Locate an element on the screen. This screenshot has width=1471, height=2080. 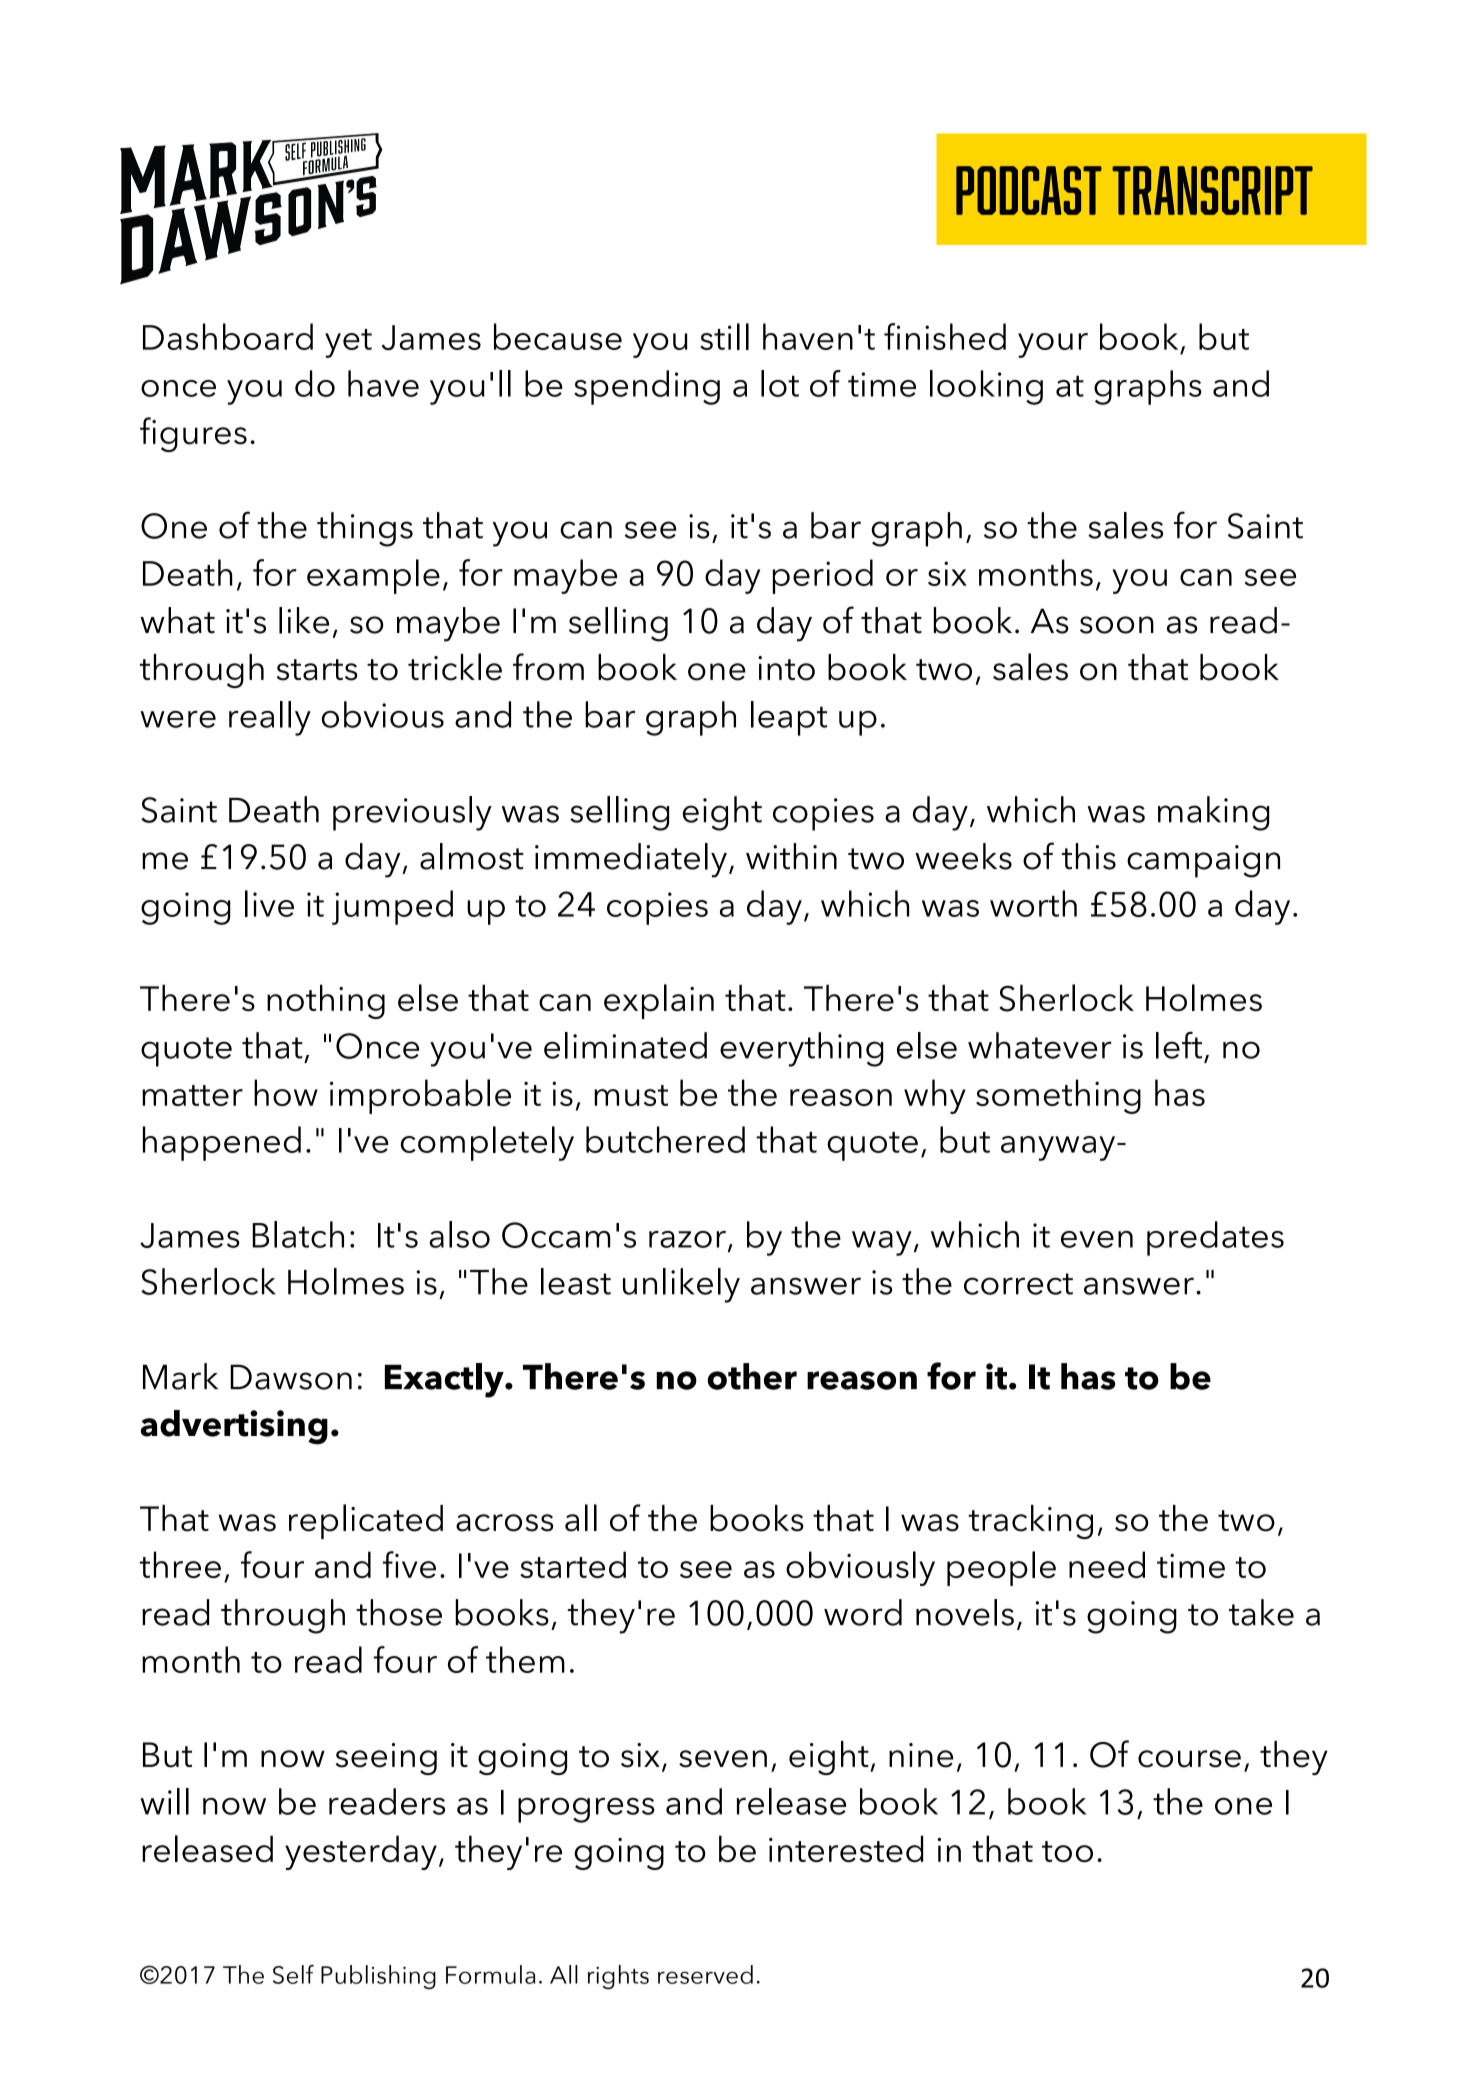
this is located at coordinates (1089, 856).
